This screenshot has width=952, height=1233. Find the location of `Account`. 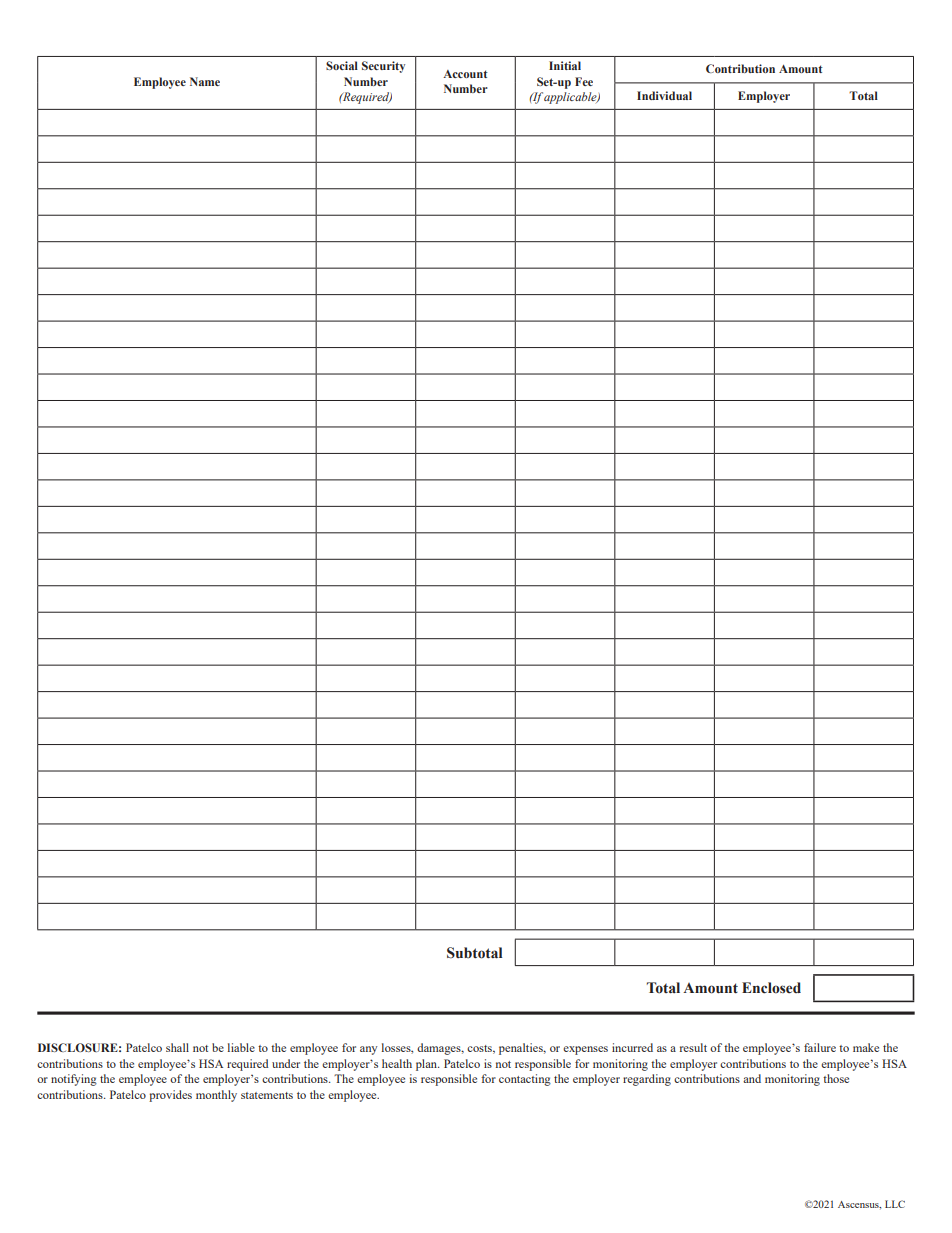

Account is located at coordinates (465, 74).
